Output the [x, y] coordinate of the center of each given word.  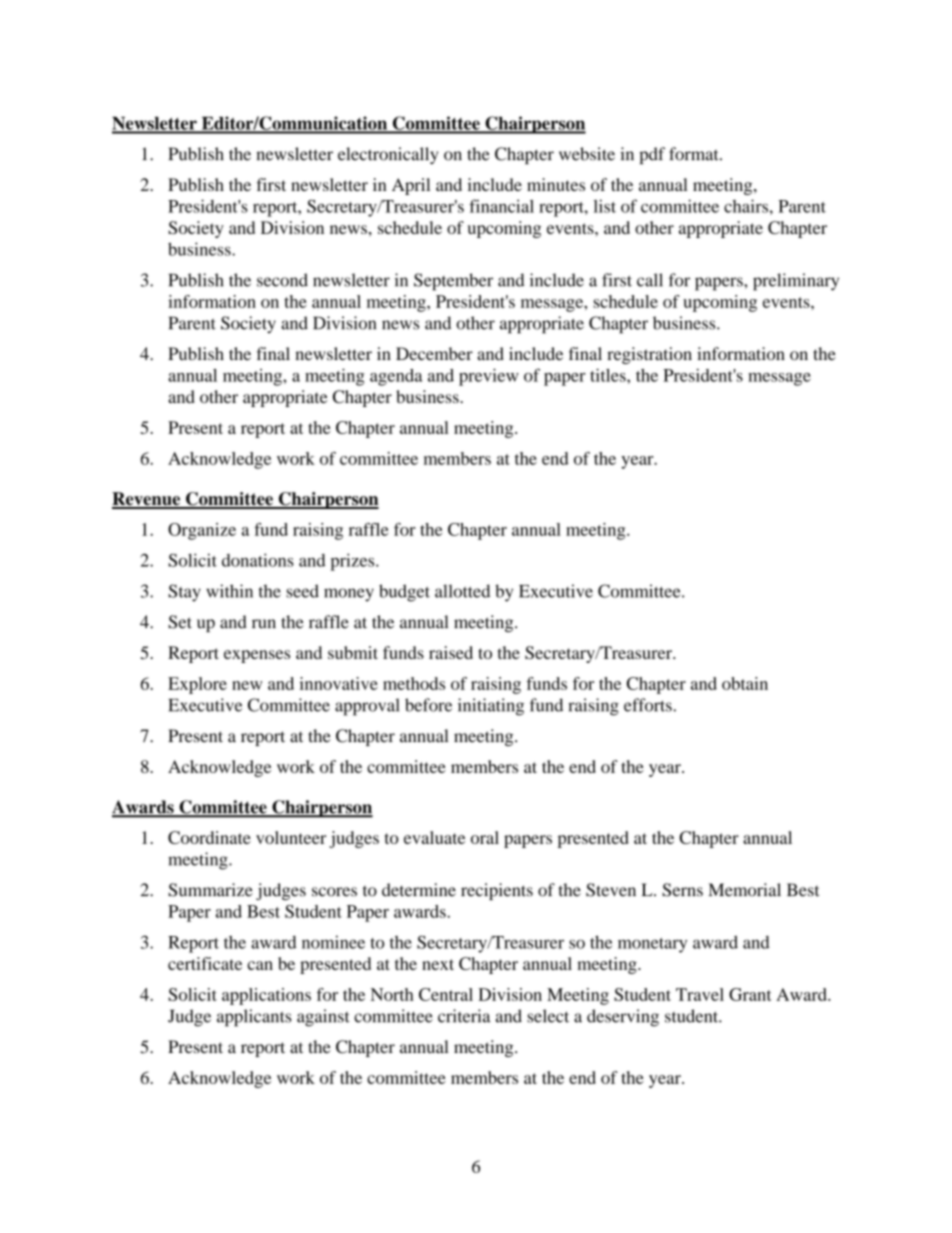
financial [501, 206]
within [229, 591]
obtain [745, 683]
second [282, 280]
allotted [462, 591]
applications [266, 996]
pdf [652, 155]
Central [446, 994]
